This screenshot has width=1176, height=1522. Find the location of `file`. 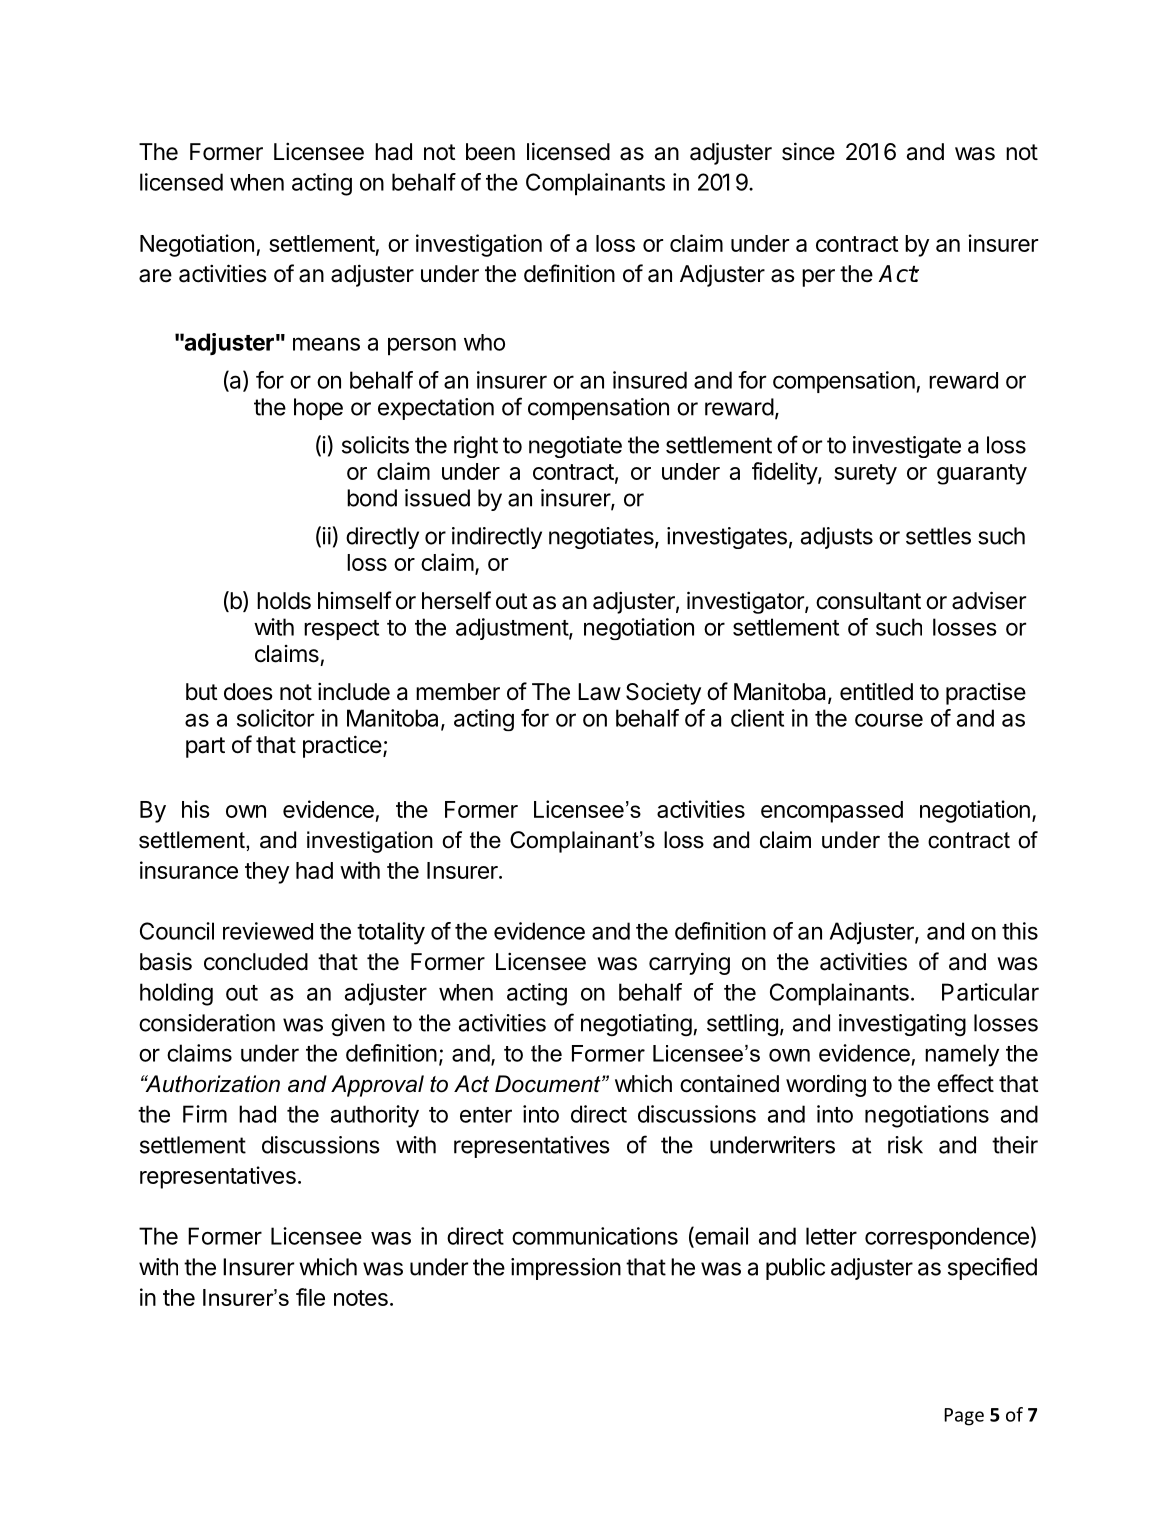

file is located at coordinates (310, 1297).
